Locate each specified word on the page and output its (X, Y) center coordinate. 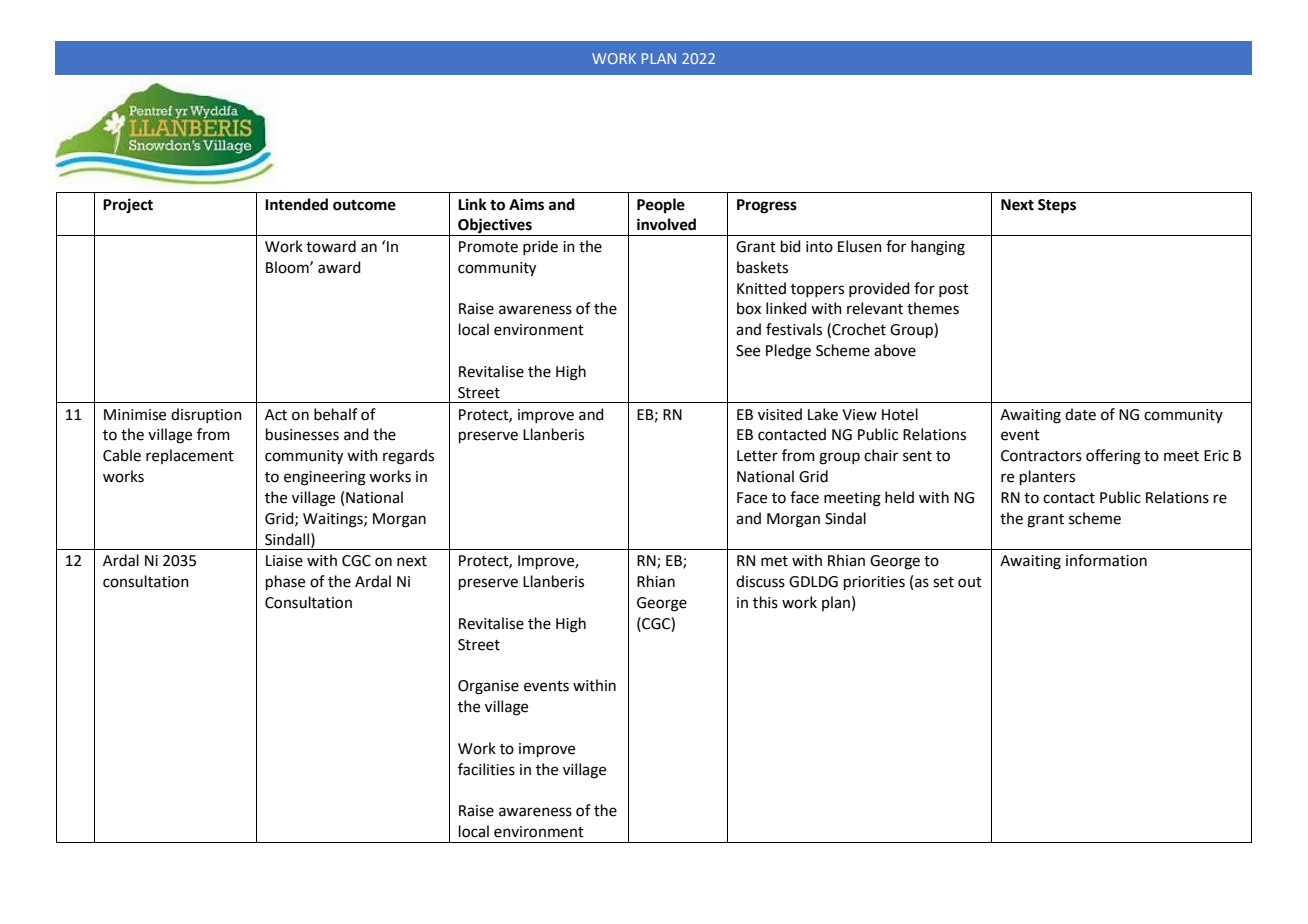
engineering (325, 478)
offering (1113, 457)
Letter (757, 456)
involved (666, 224)
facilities (486, 769)
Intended (296, 204)
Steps (1057, 206)
